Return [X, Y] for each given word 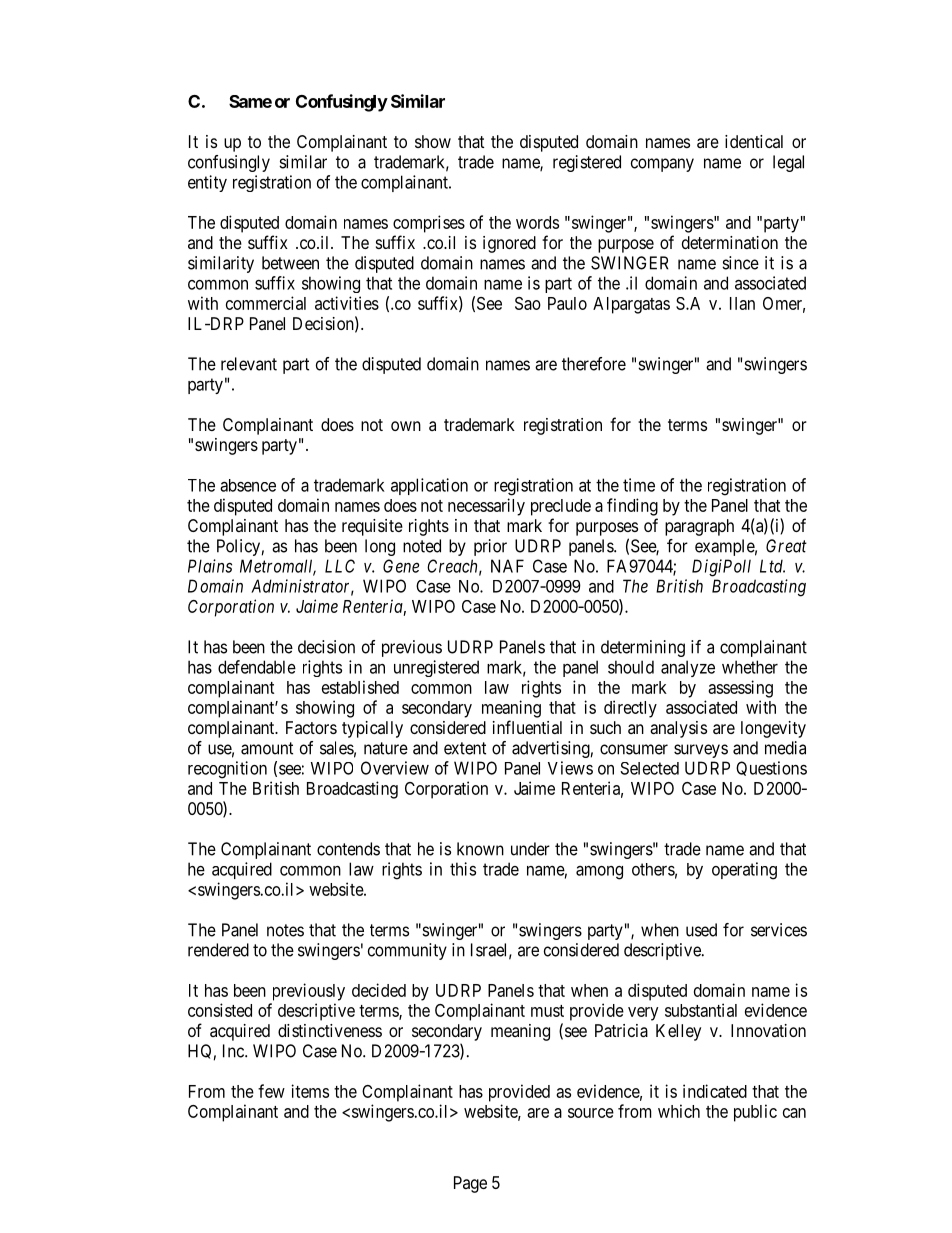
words [537, 222]
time [639, 485]
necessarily [486, 507]
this [463, 869]
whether [750, 667]
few [271, 1091]
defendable [257, 667]
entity [207, 183]
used [701, 930]
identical [754, 141]
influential [527, 727]
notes [285, 930]
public [755, 1113]
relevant [249, 364]
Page [470, 1184]
